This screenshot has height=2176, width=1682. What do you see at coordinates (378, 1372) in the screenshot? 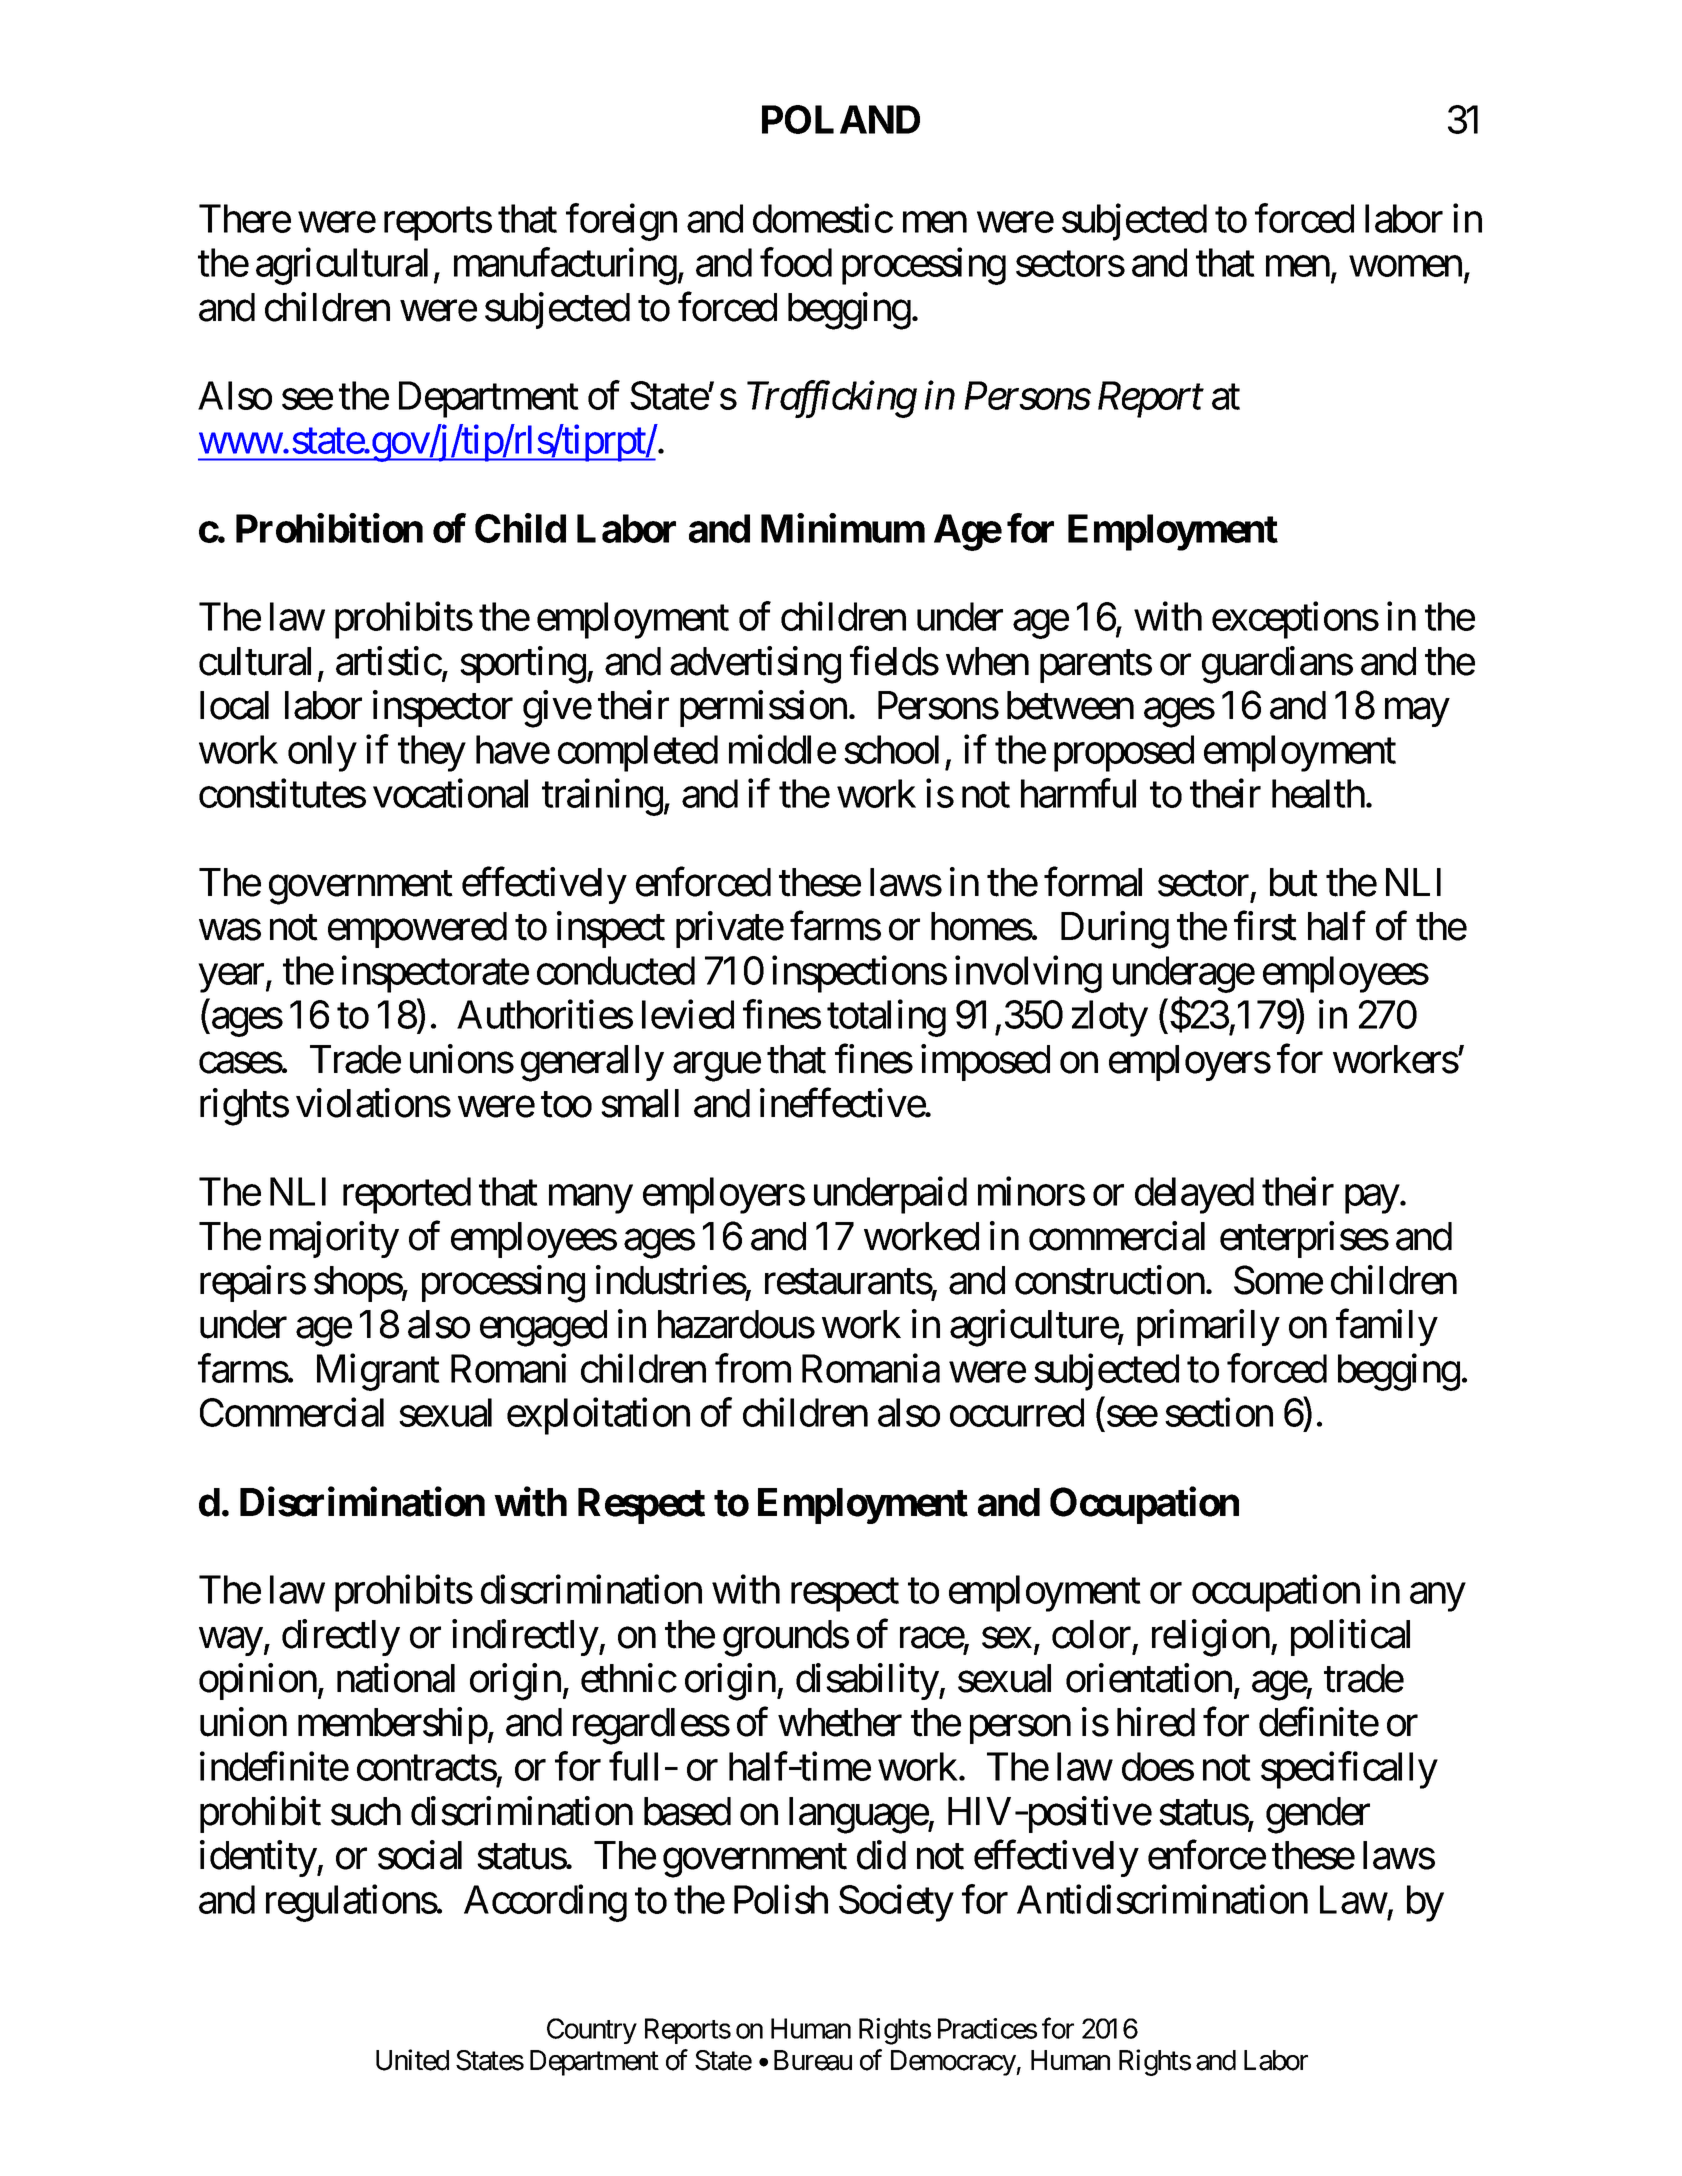
I see `Migrant` at bounding box center [378, 1372].
